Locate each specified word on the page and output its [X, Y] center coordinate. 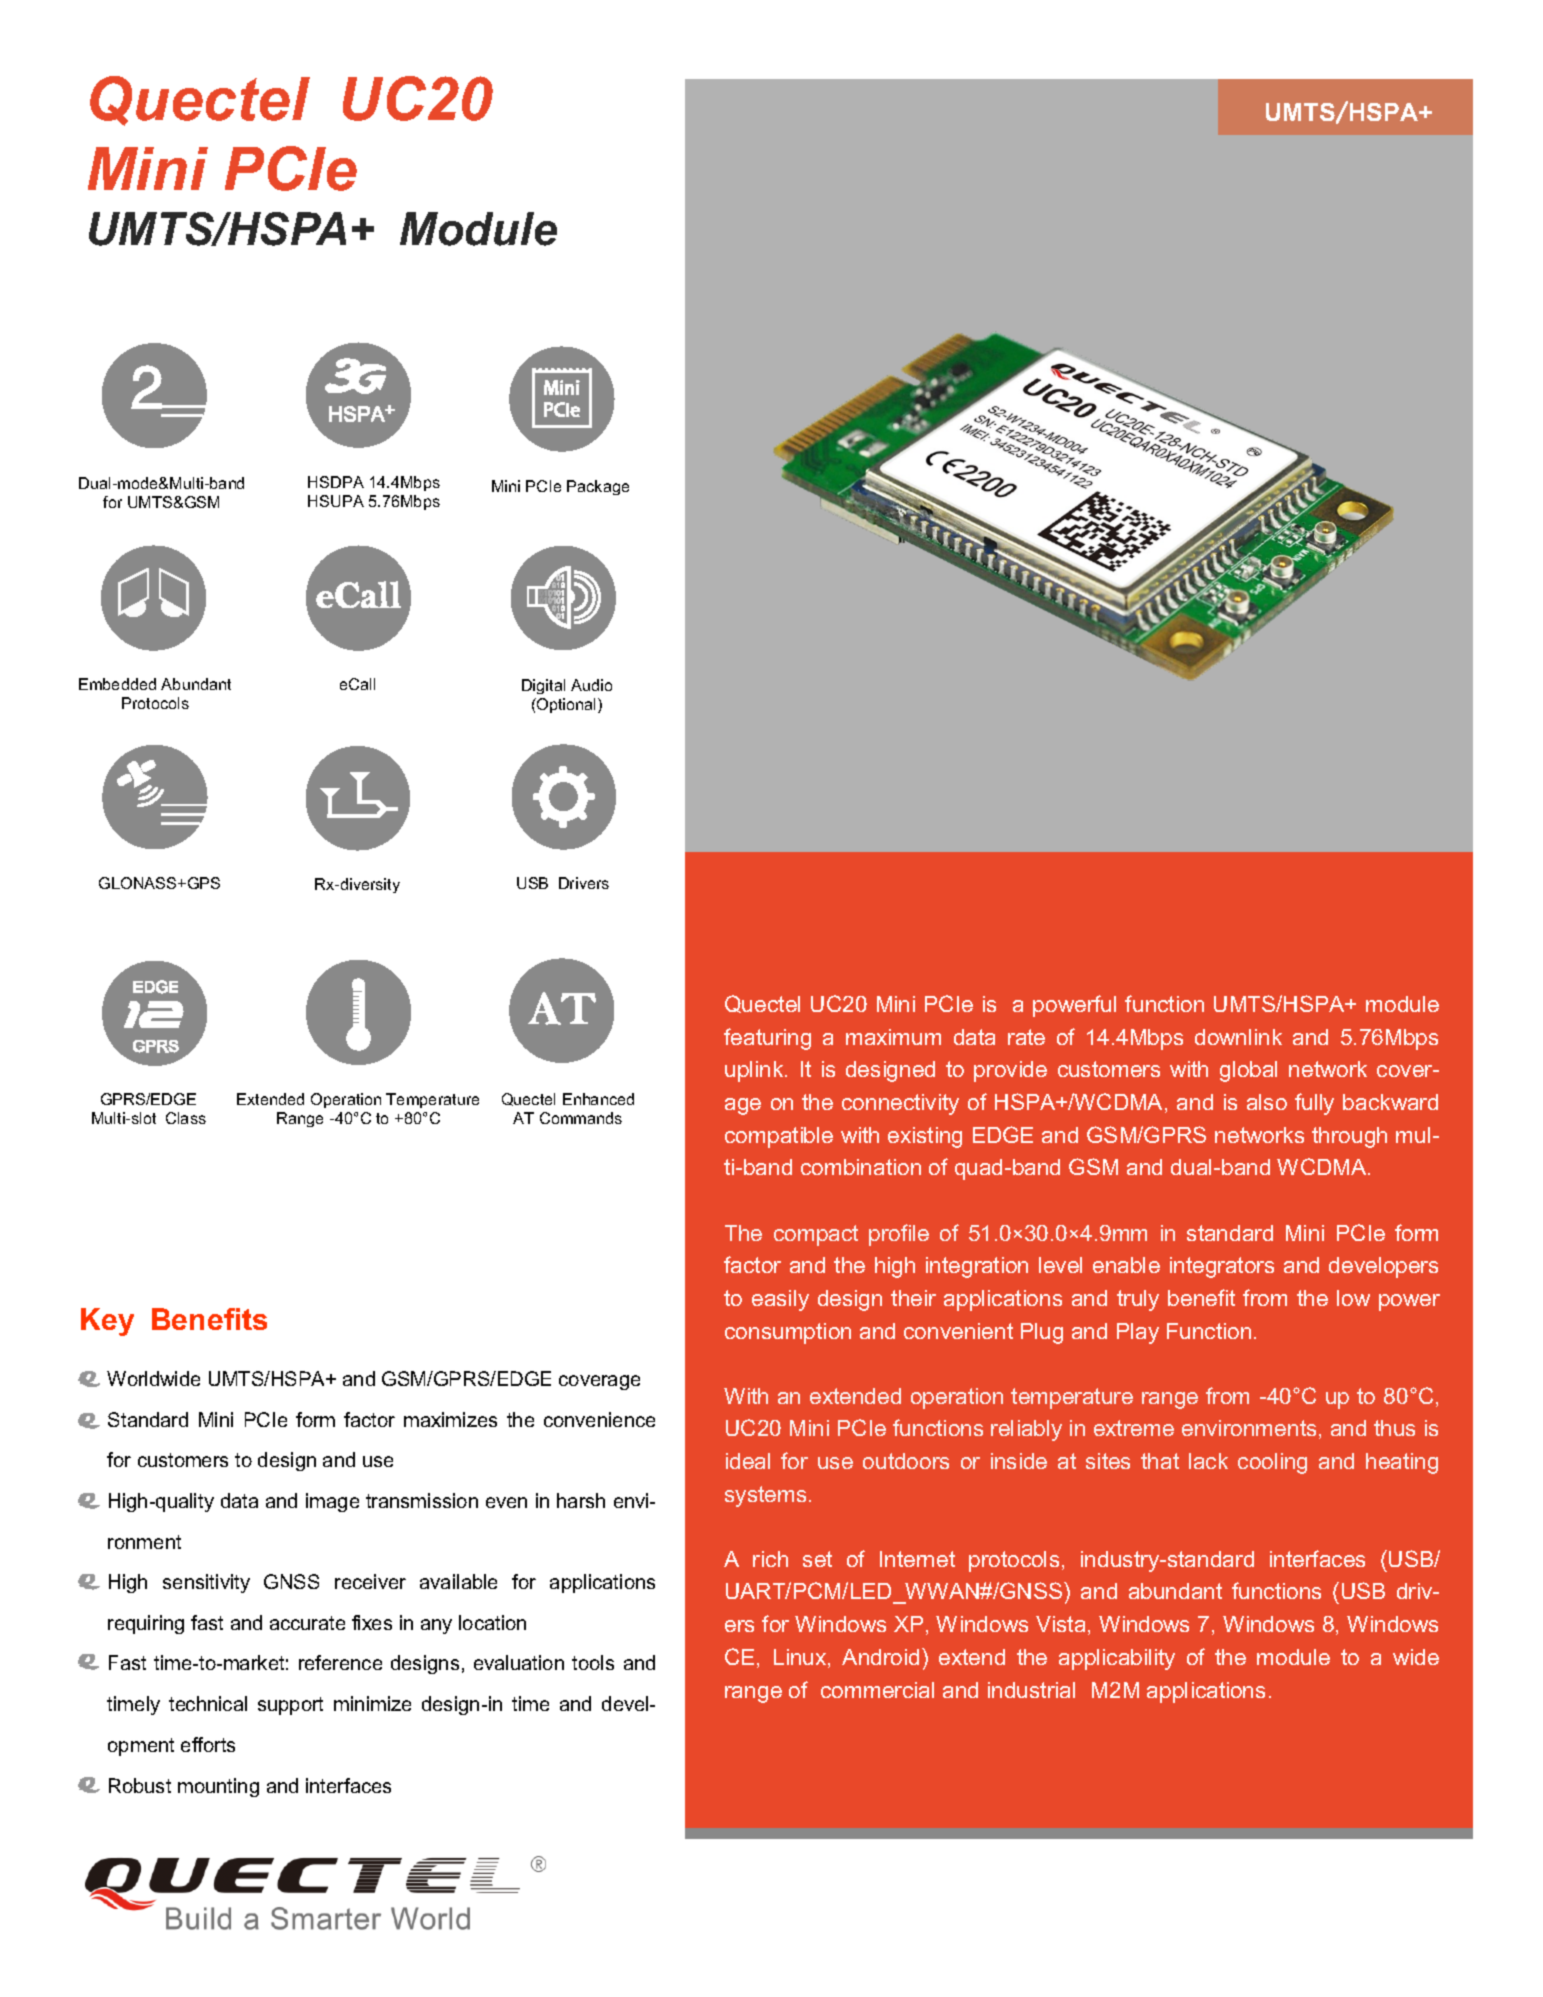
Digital [543, 686]
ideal [748, 1461]
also [1267, 1102]
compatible [779, 1137]
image [332, 1502]
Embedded [117, 684]
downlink [1238, 1037]
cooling [1272, 1463]
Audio [591, 685]
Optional [567, 705]
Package [598, 487]
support [290, 1706]
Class [186, 1118]
